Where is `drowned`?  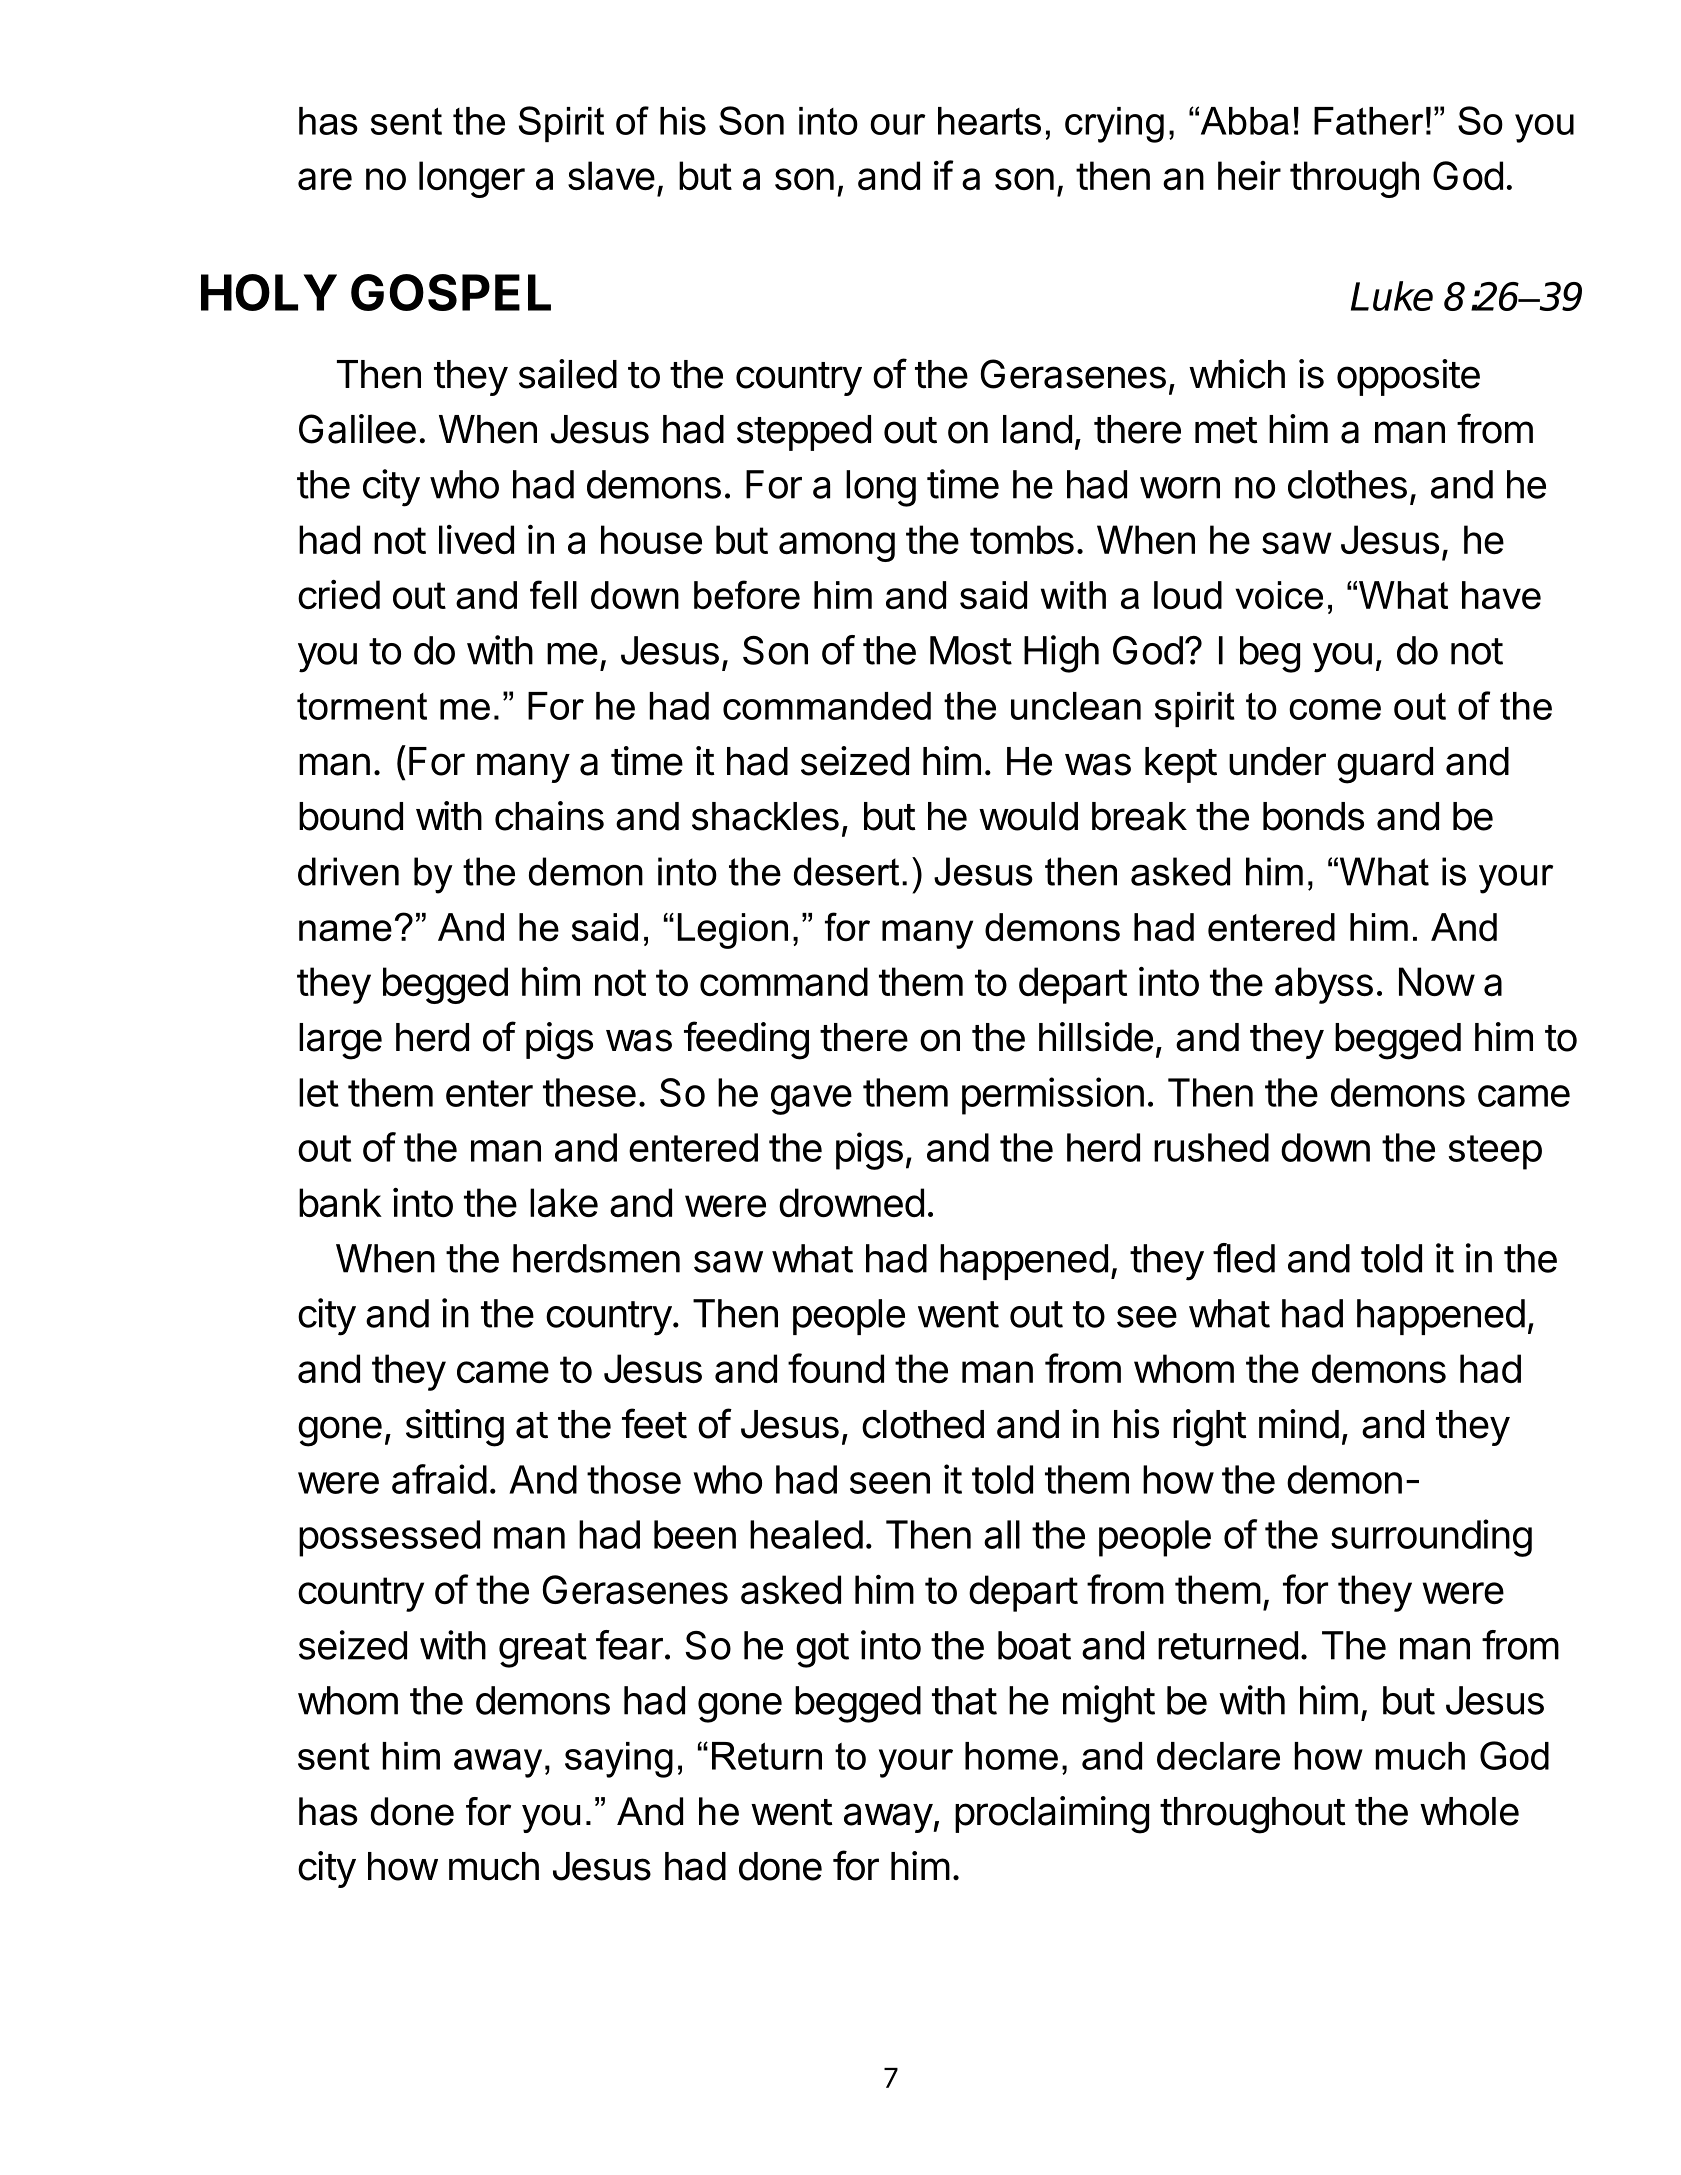 drowned is located at coordinates (851, 1202).
